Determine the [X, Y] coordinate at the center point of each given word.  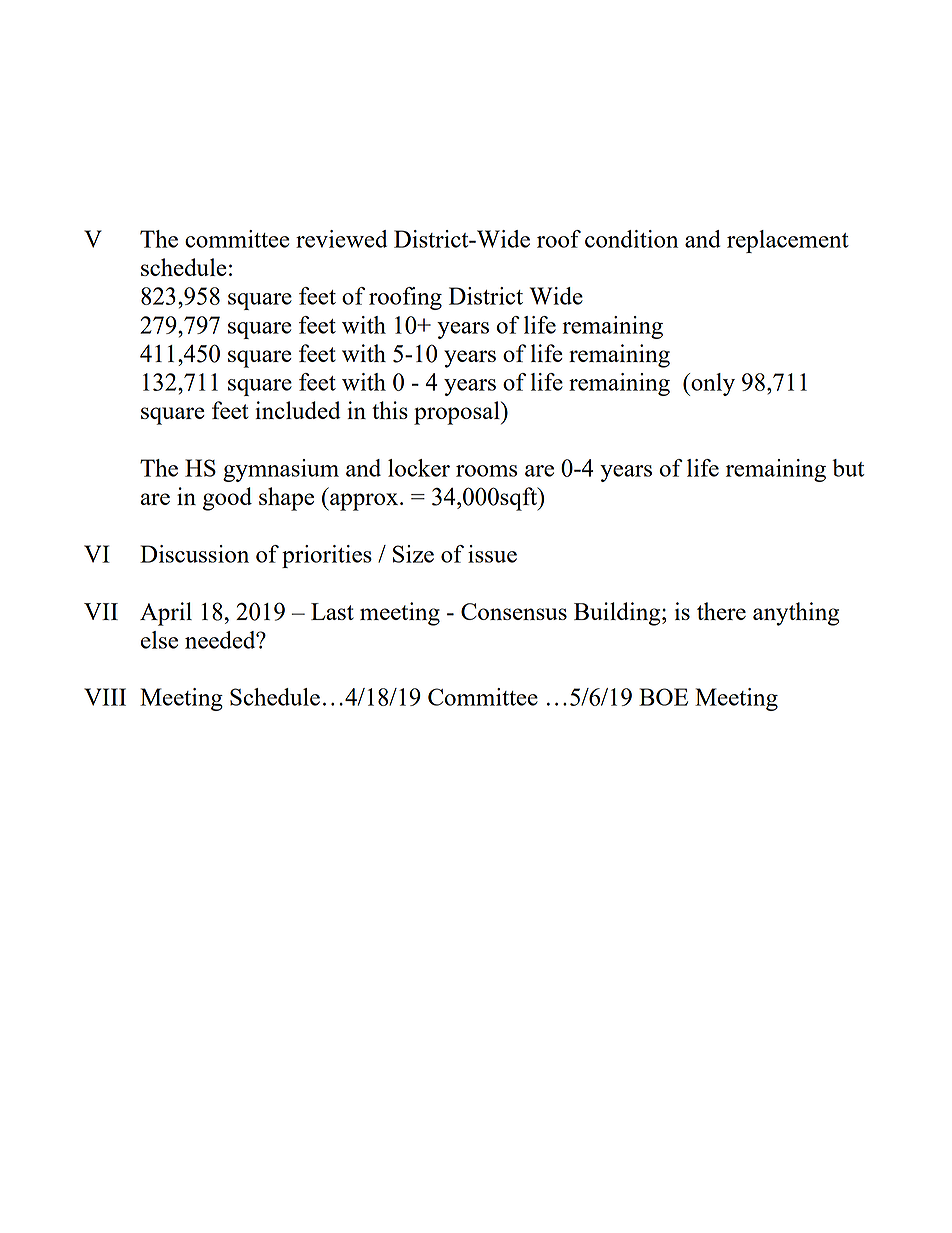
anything [796, 614]
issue [492, 554]
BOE [663, 697]
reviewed [341, 239]
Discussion [194, 554]
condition [631, 239]
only [712, 384]
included [298, 410]
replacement [788, 241]
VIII [105, 697]
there [721, 611]
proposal [458, 413]
